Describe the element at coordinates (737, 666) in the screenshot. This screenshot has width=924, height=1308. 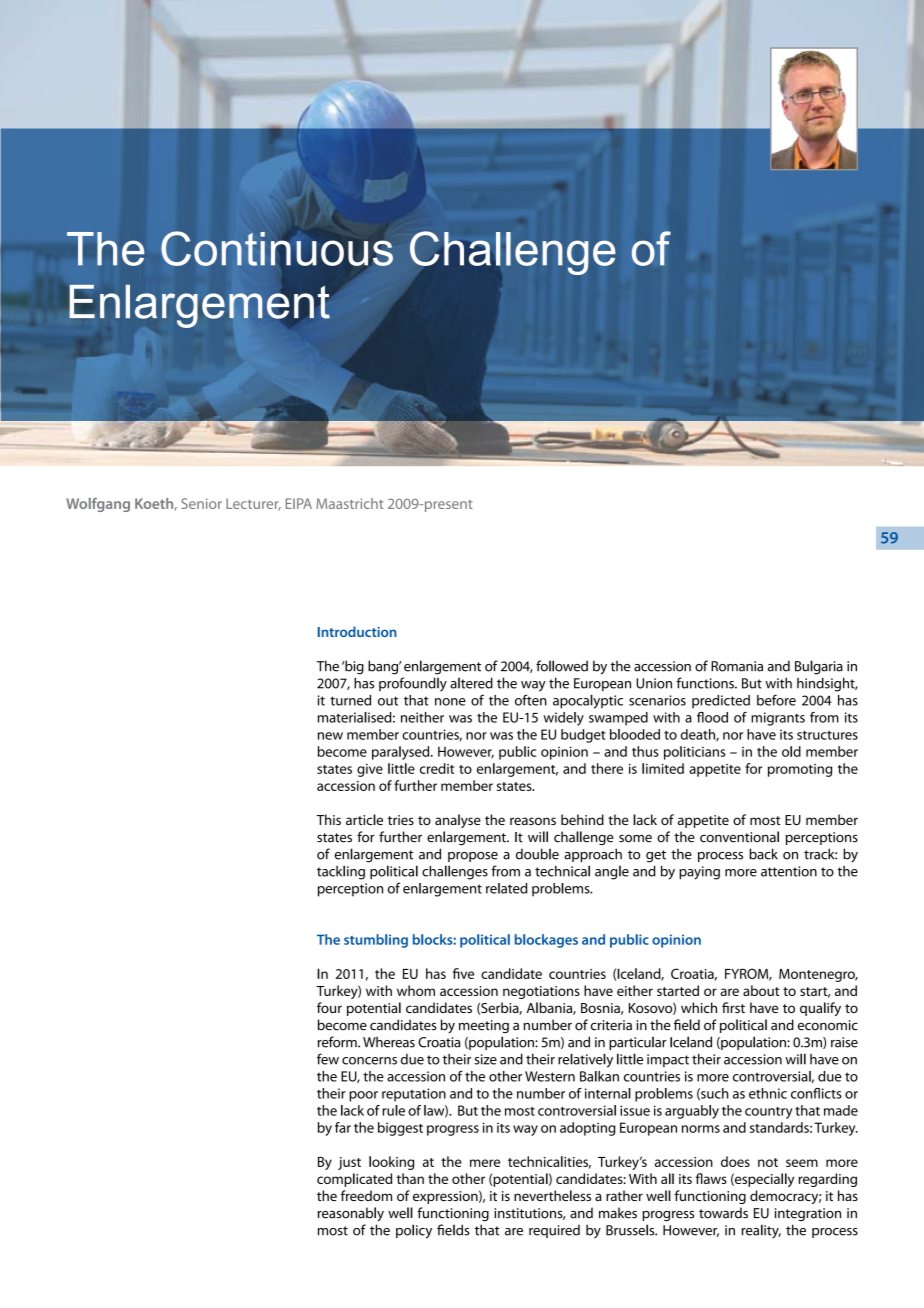
I see `Romania` at that location.
